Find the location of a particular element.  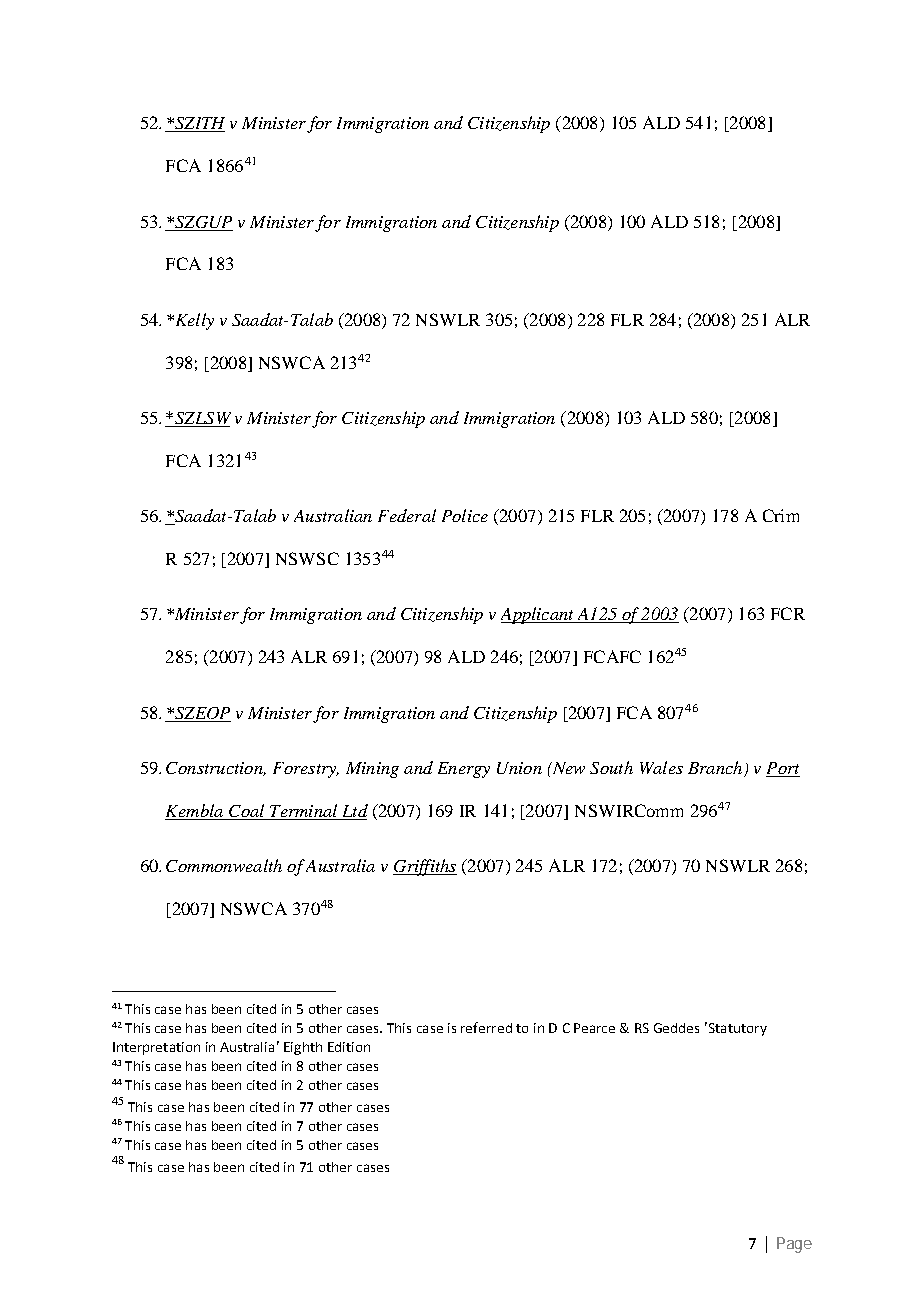

Coal is located at coordinates (247, 812).
